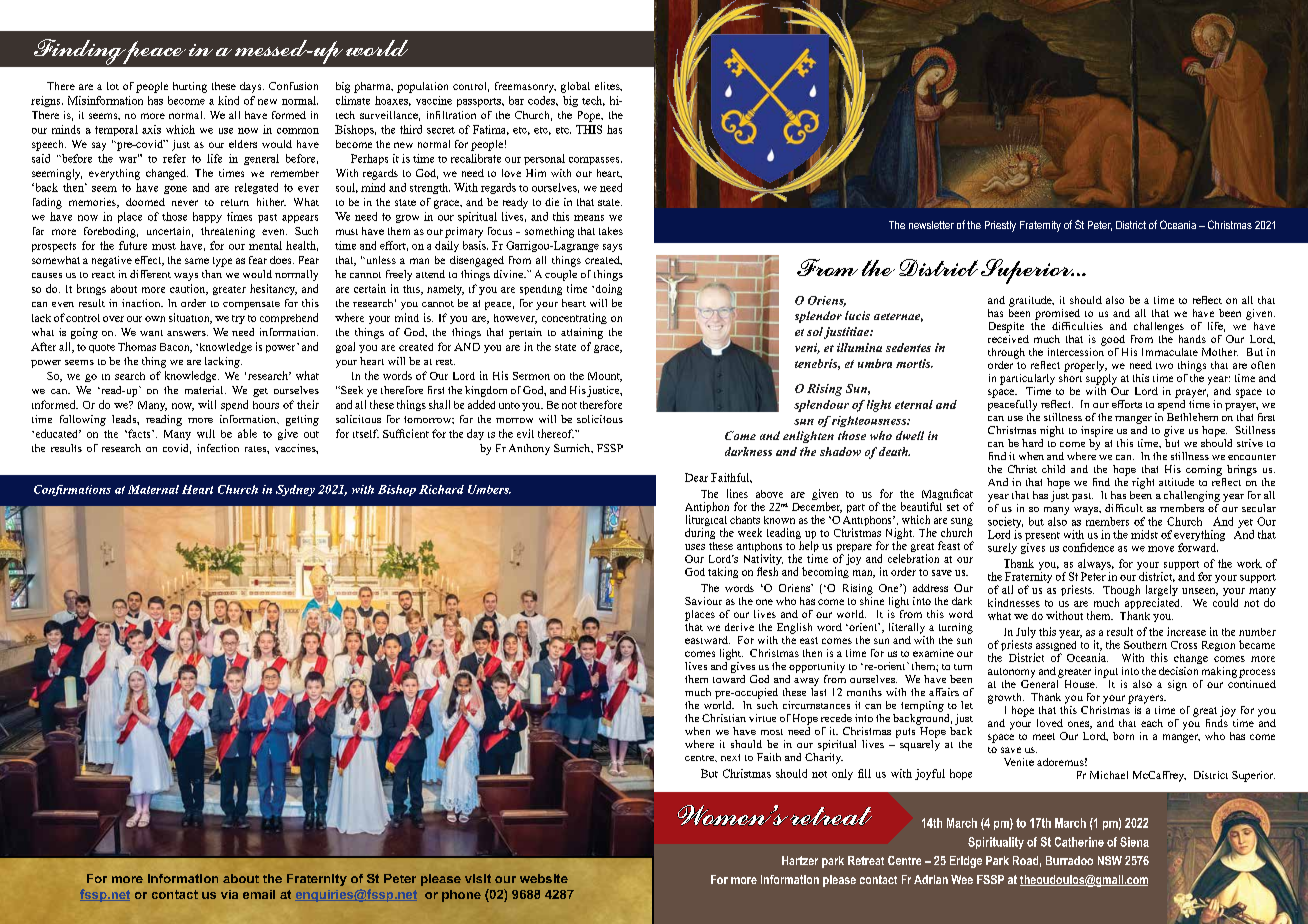  Describe the element at coordinates (806, 682) in the screenshot. I see `away` at that location.
